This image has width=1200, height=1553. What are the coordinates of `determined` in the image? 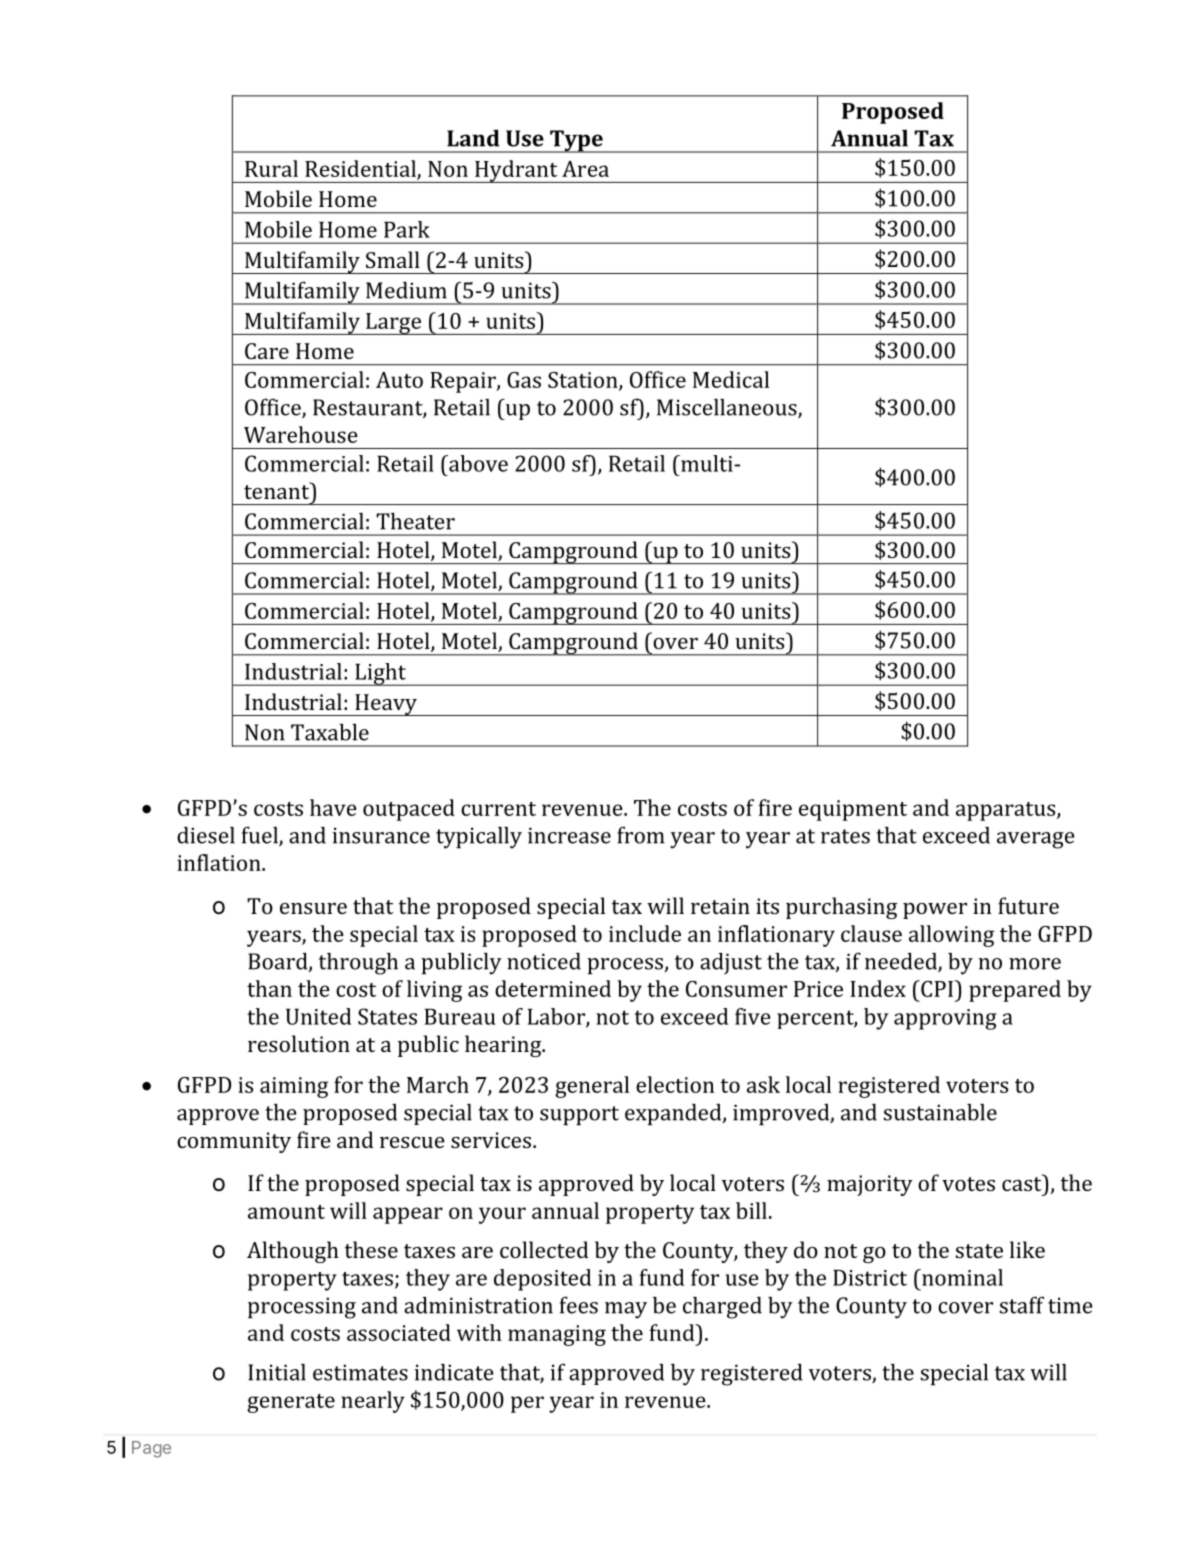 It's located at (553, 988).
